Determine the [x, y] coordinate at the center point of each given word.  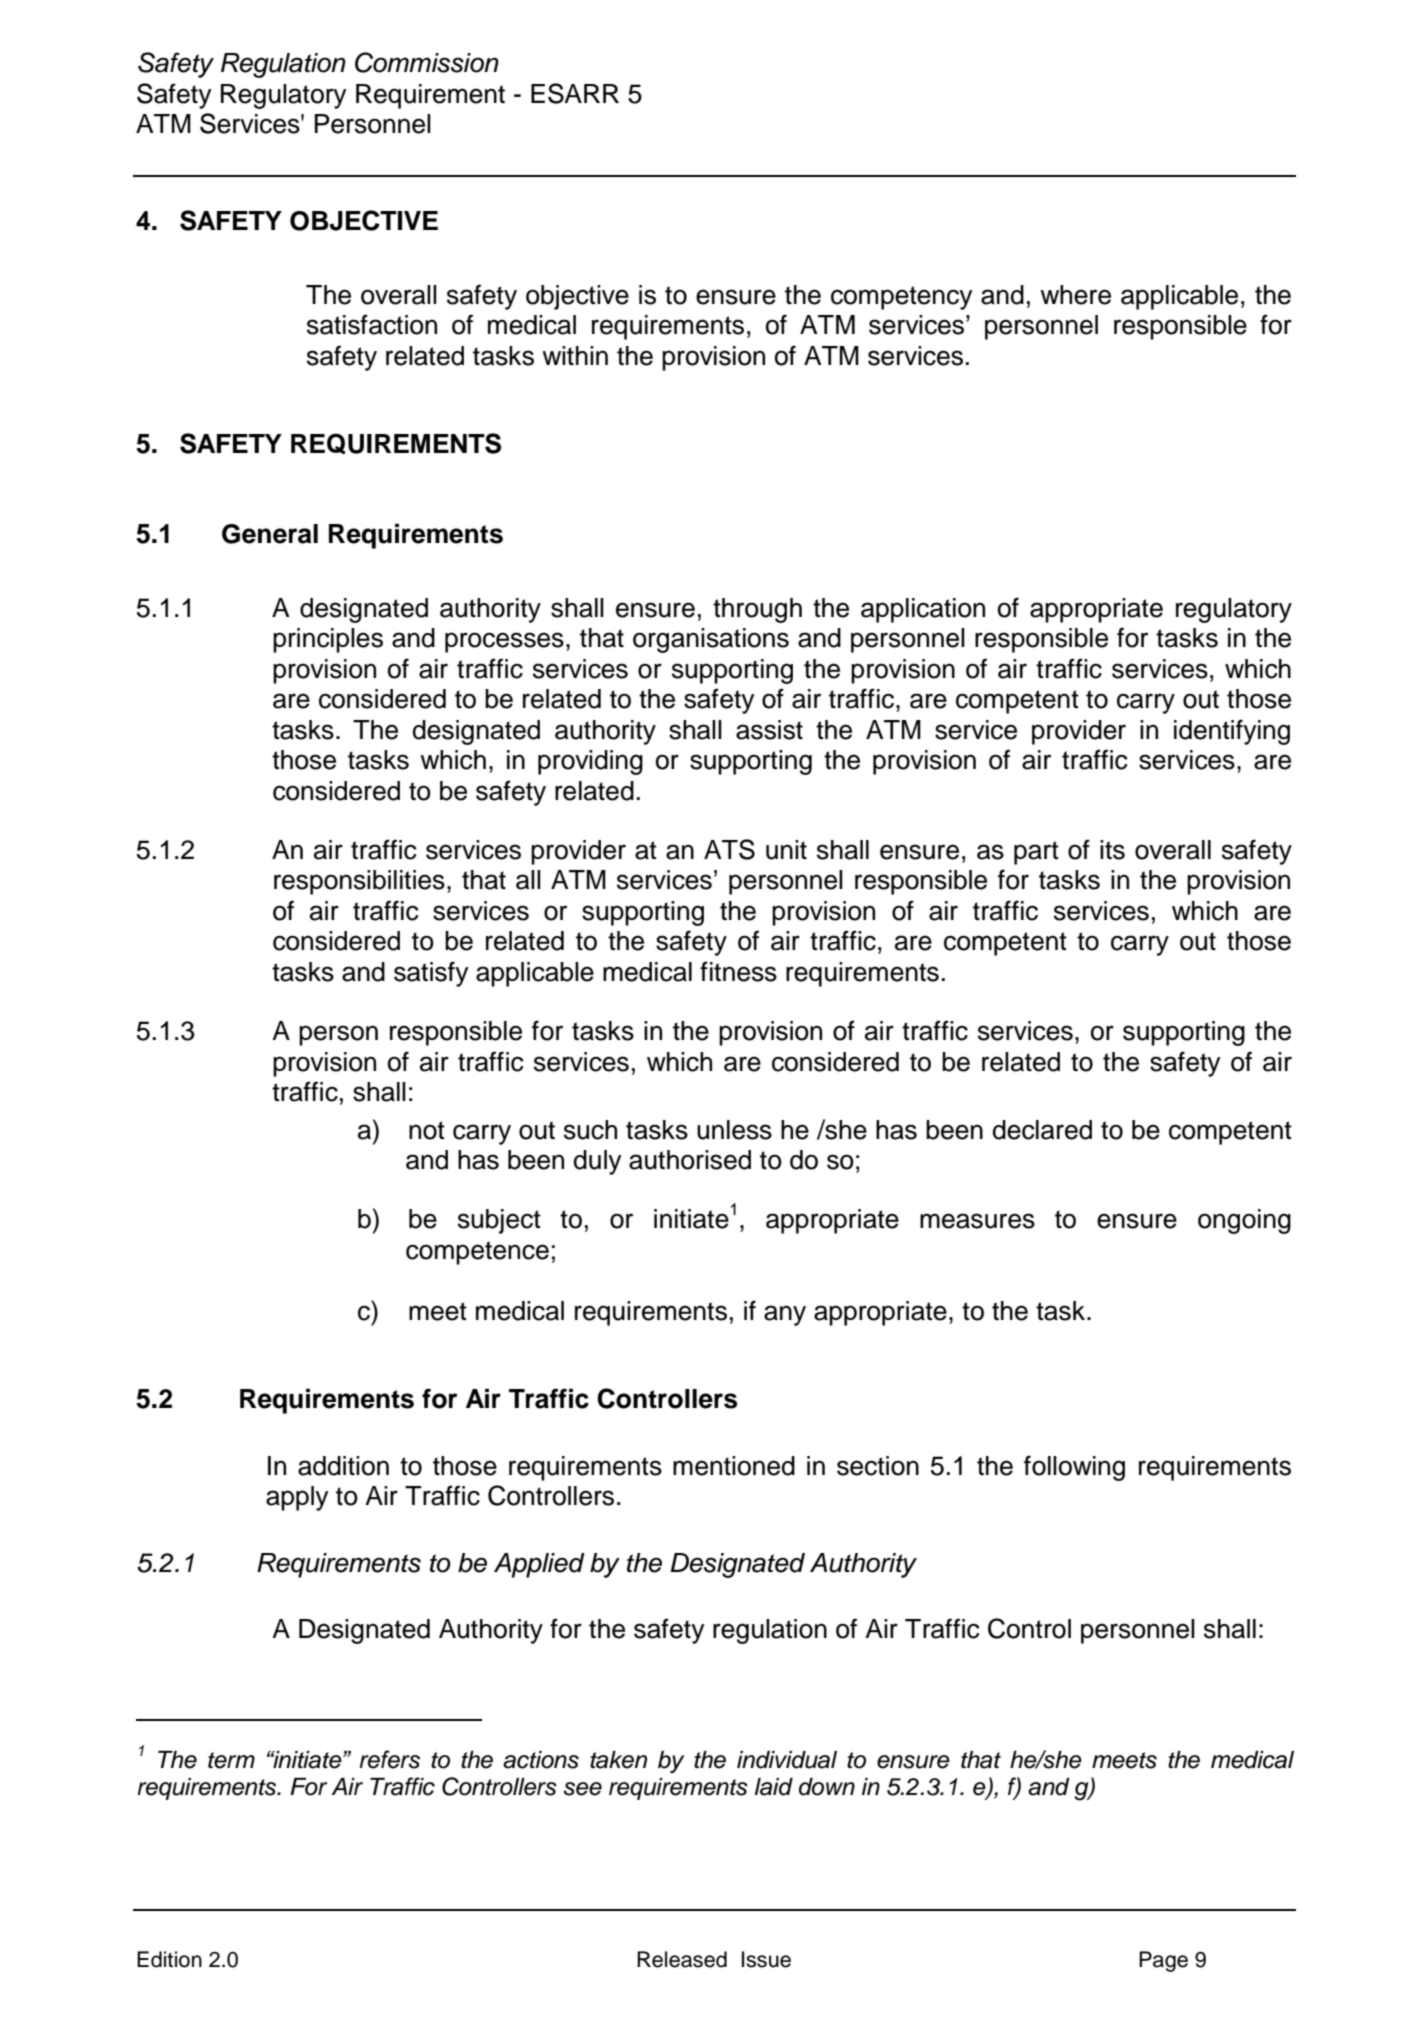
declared [1042, 1130]
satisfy [431, 974]
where [1075, 295]
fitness [738, 971]
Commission [427, 62]
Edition [169, 1959]
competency [902, 298]
